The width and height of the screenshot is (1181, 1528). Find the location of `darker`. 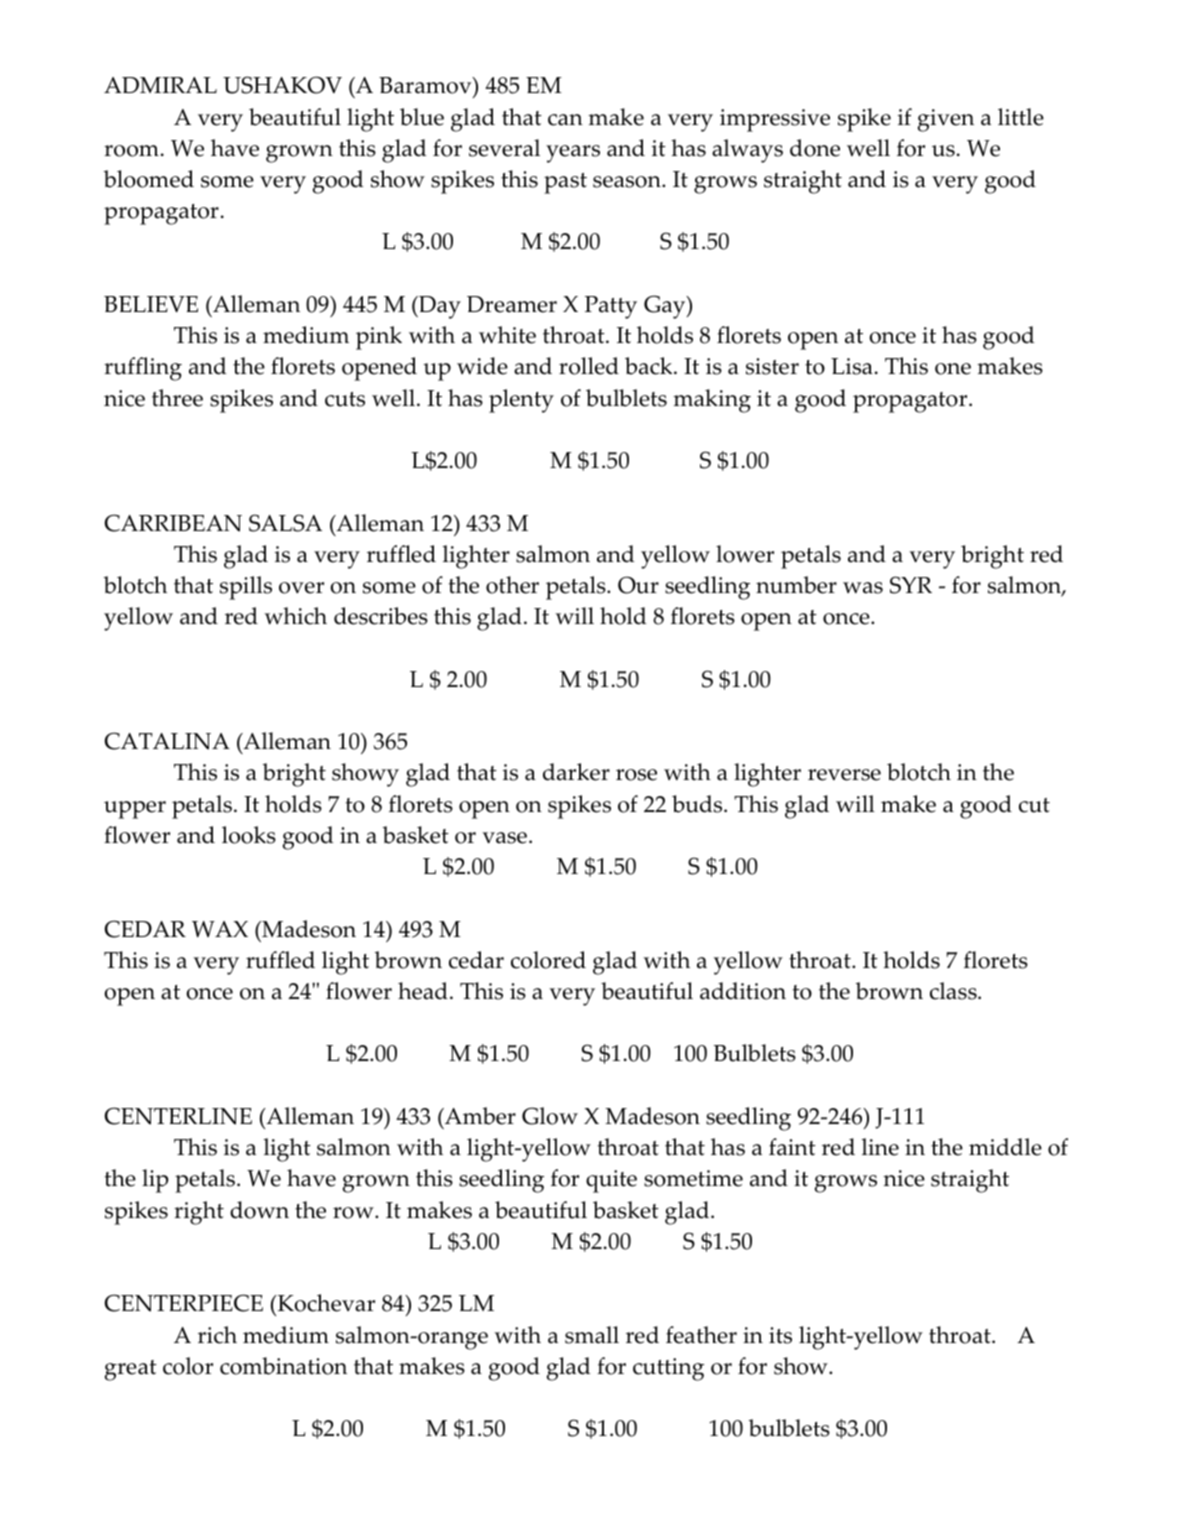

darker is located at coordinates (576, 772).
